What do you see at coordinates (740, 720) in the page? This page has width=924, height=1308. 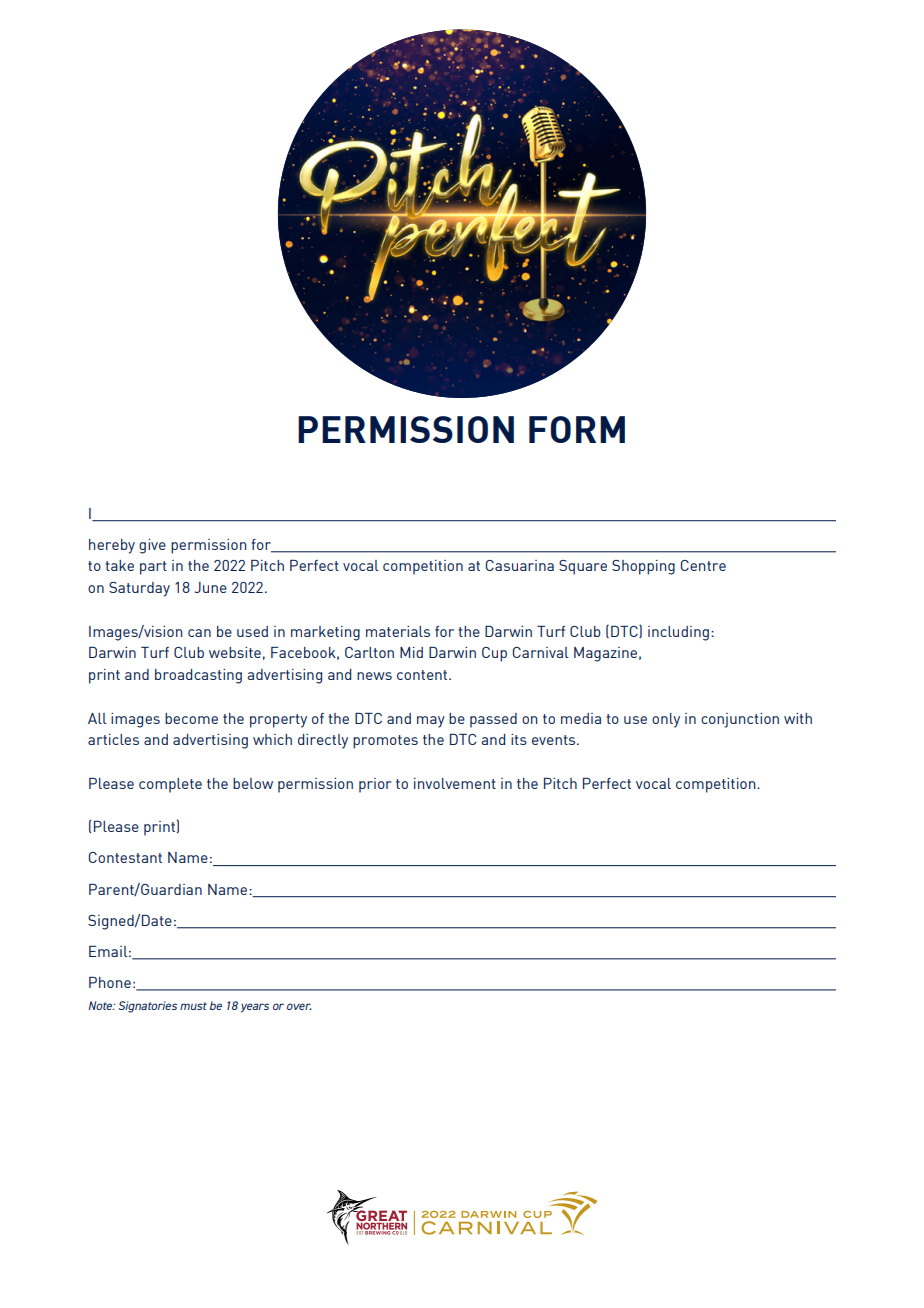 I see `conjunction` at bounding box center [740, 720].
